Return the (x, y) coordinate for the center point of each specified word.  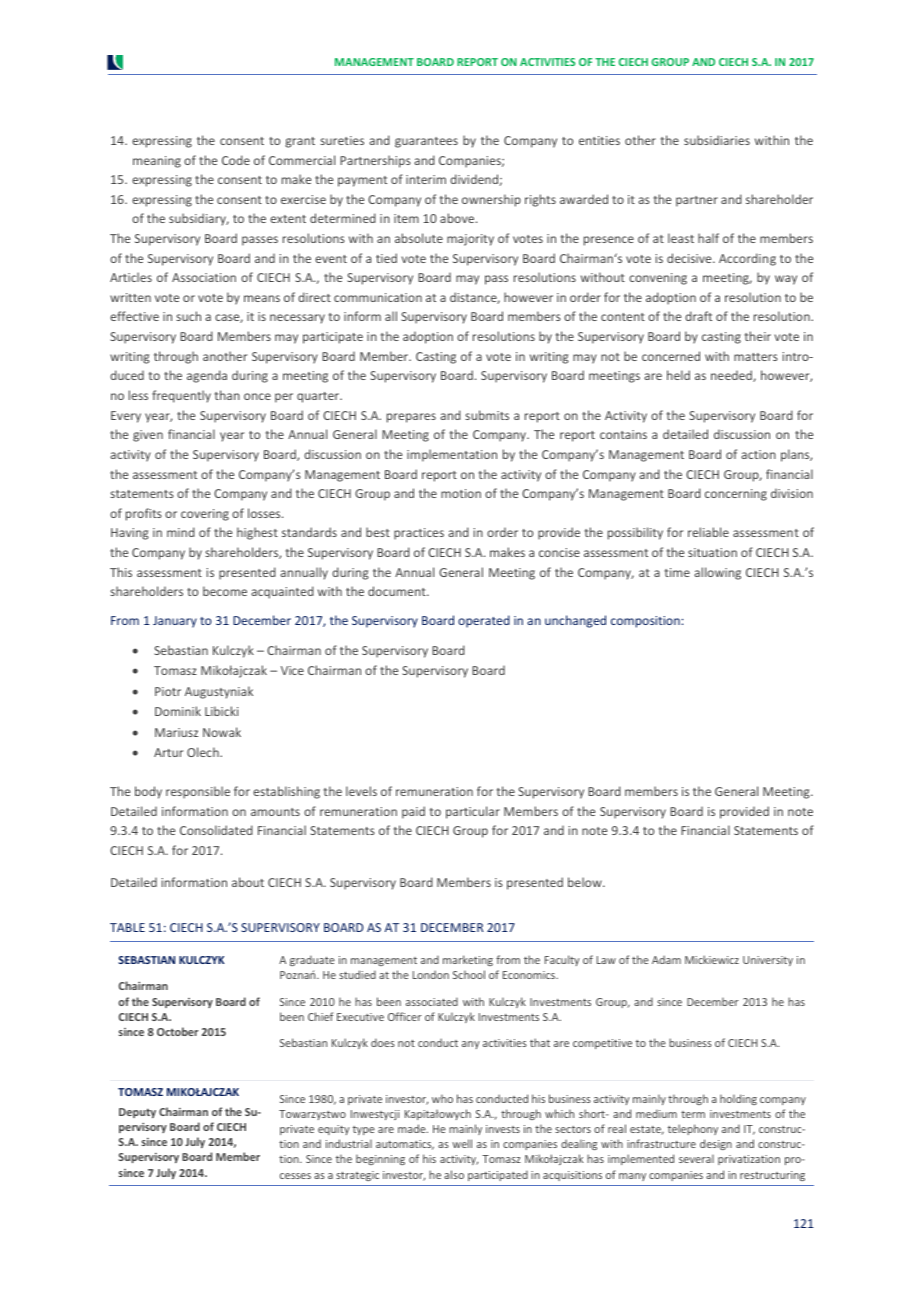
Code (236, 160)
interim (426, 179)
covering (205, 515)
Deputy (137, 1113)
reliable (708, 532)
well (462, 1143)
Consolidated (216, 830)
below (586, 882)
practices (419, 534)
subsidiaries (717, 140)
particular (473, 812)
